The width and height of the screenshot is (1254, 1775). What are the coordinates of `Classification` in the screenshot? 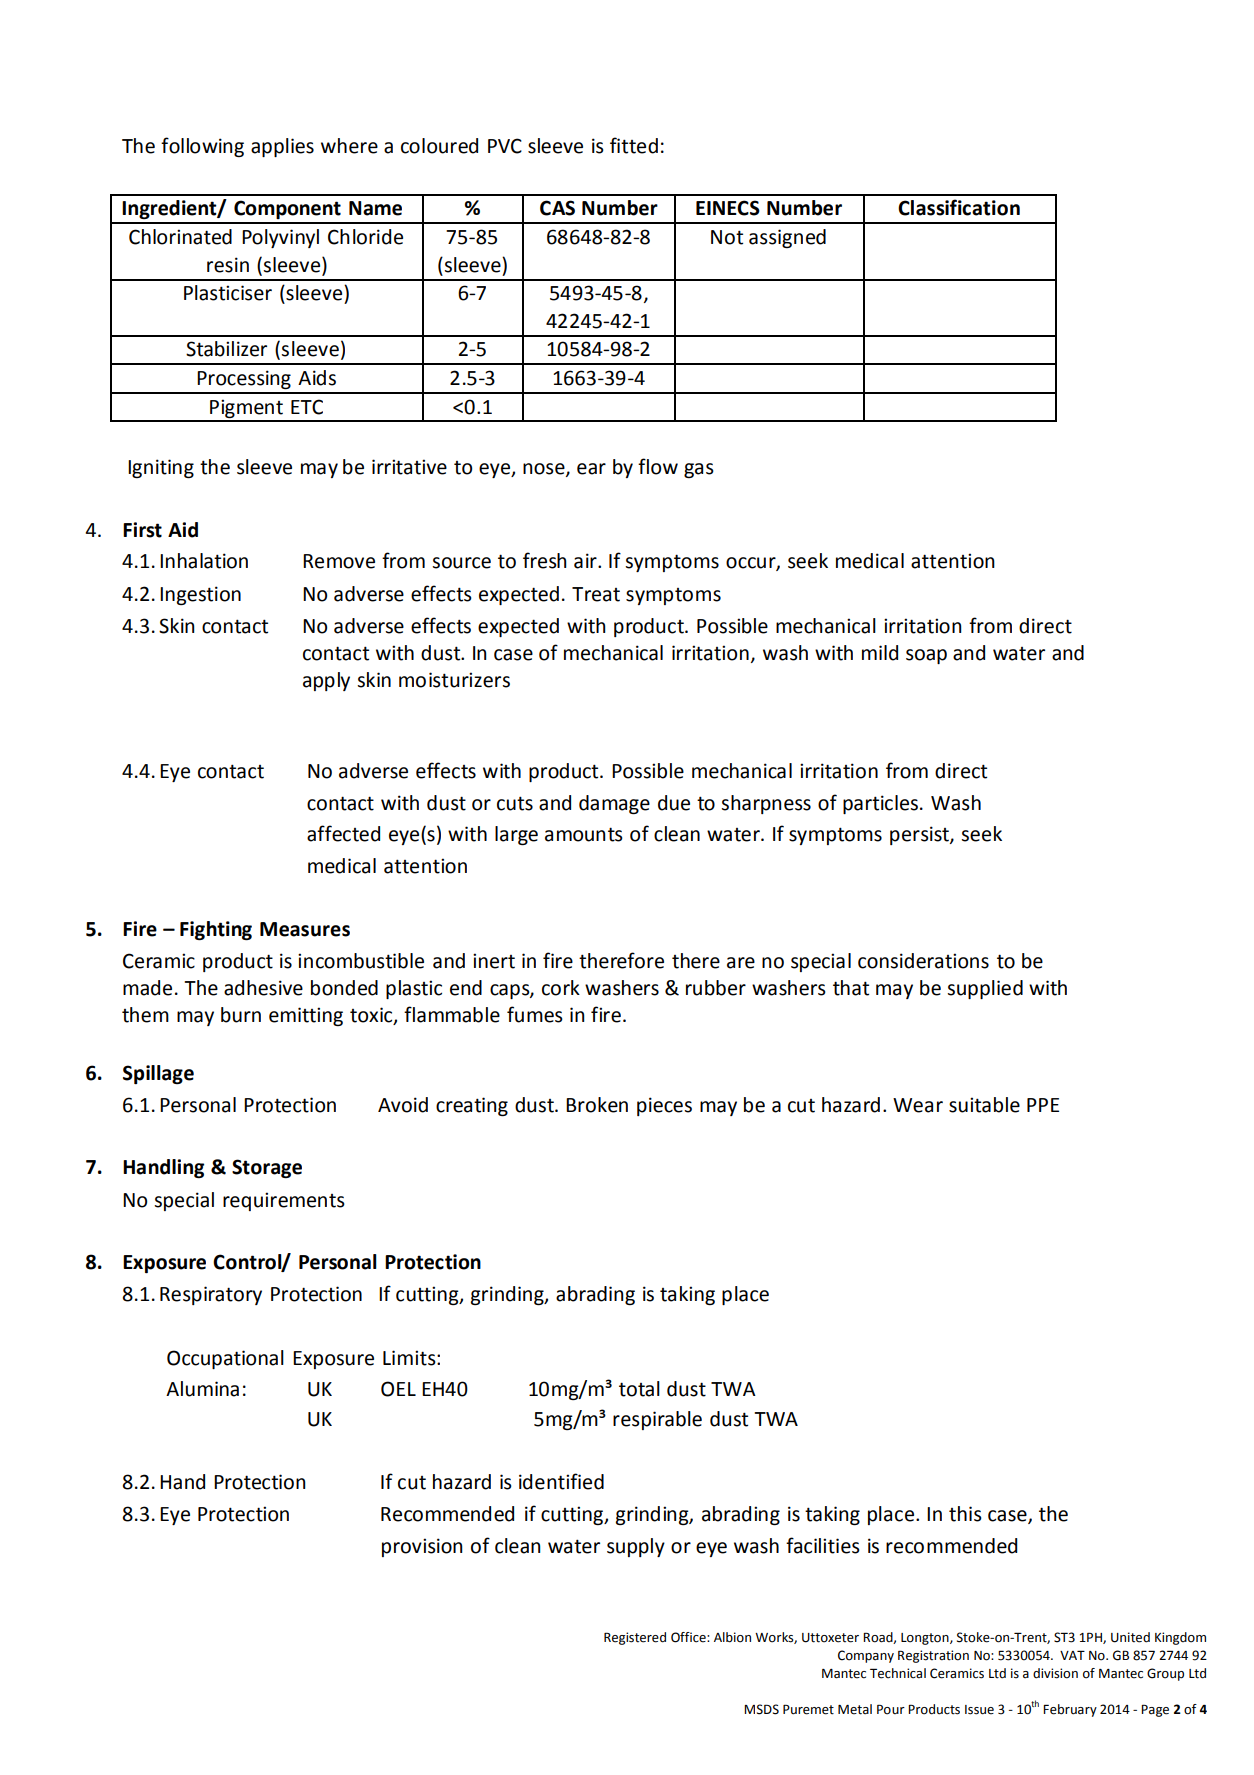 It's located at (959, 207).
